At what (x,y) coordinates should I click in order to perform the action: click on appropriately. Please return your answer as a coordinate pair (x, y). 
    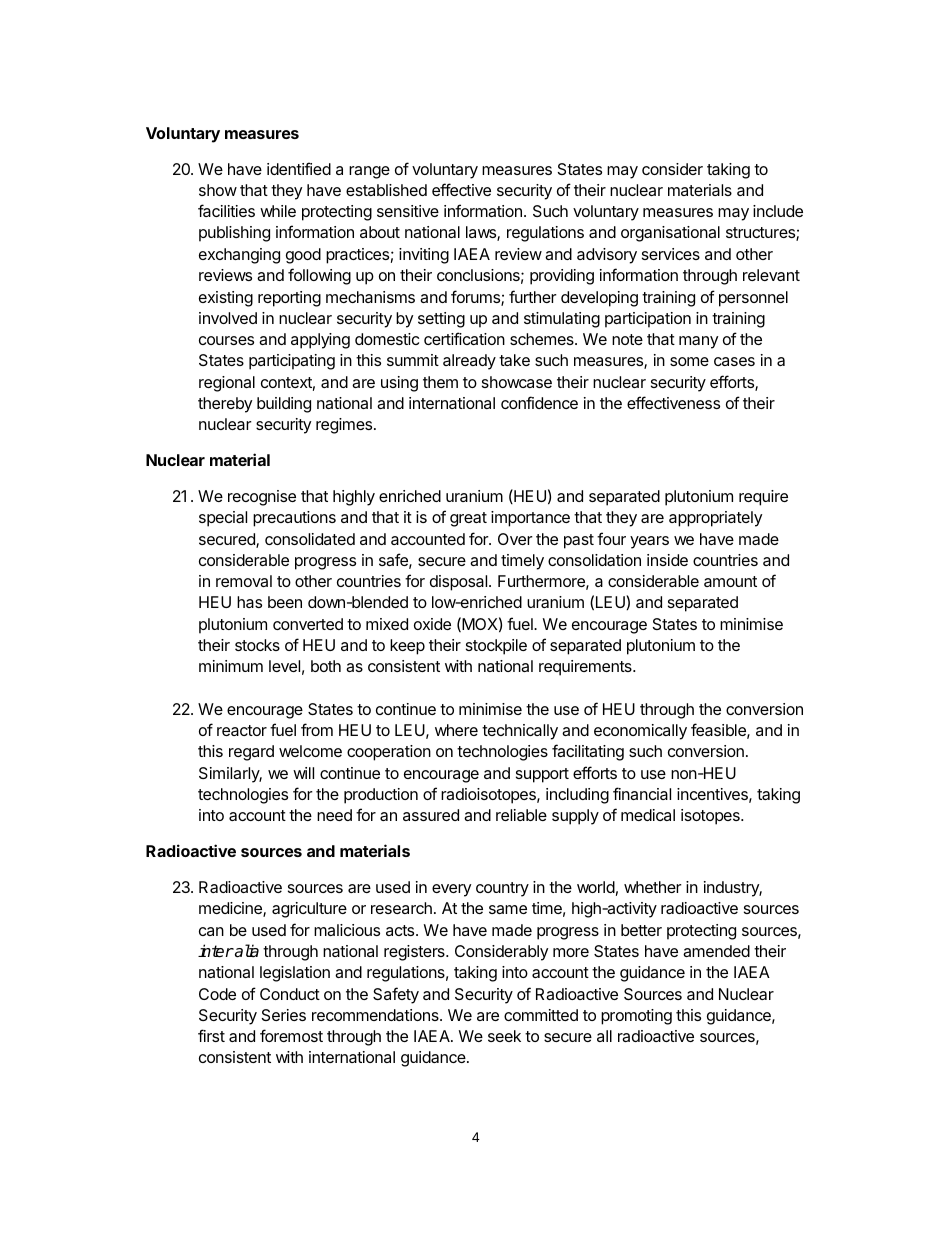
    Looking at the image, I should click on (715, 519).
